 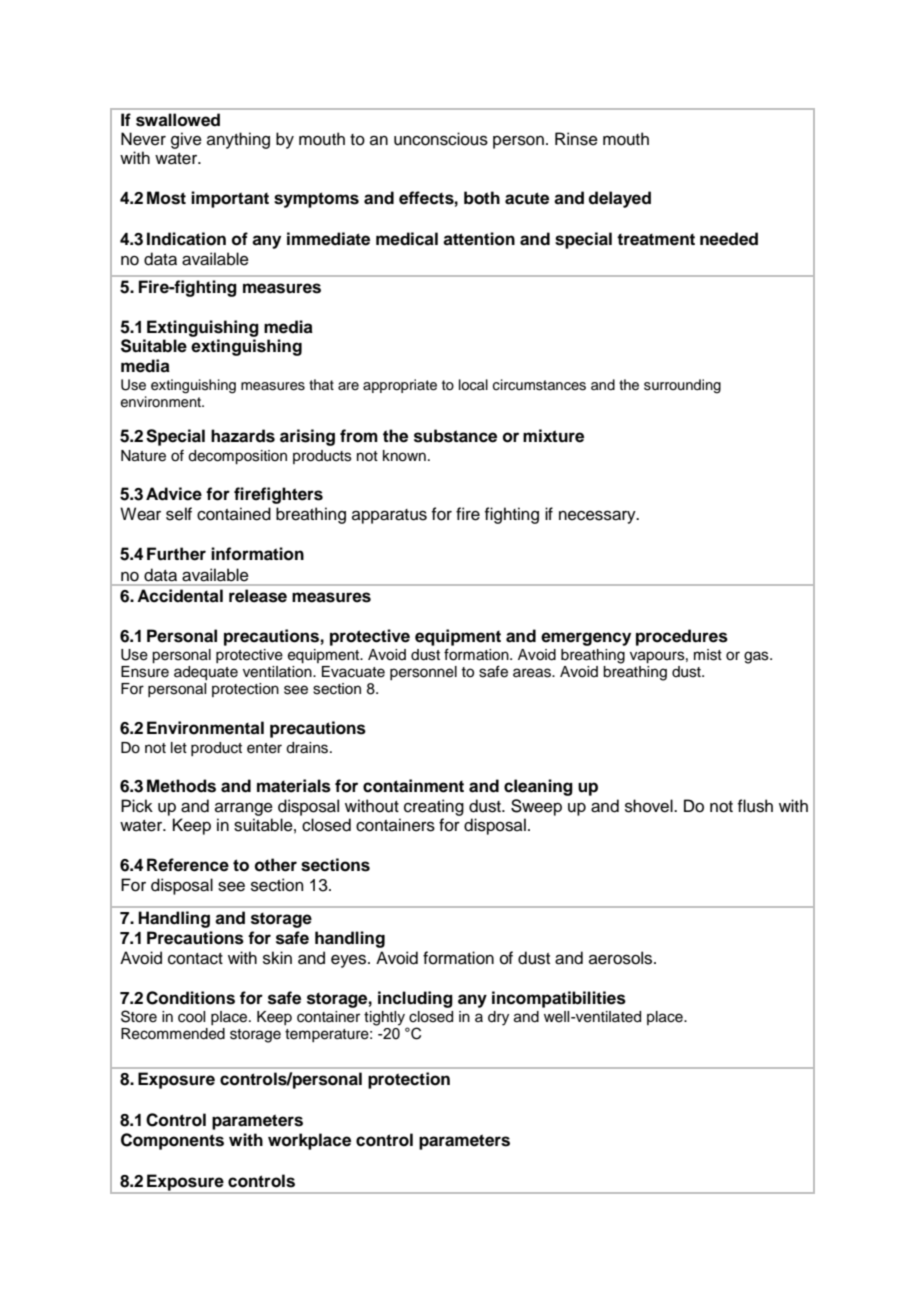 What do you see at coordinates (172, 1141) in the screenshot?
I see `Components` at bounding box center [172, 1141].
